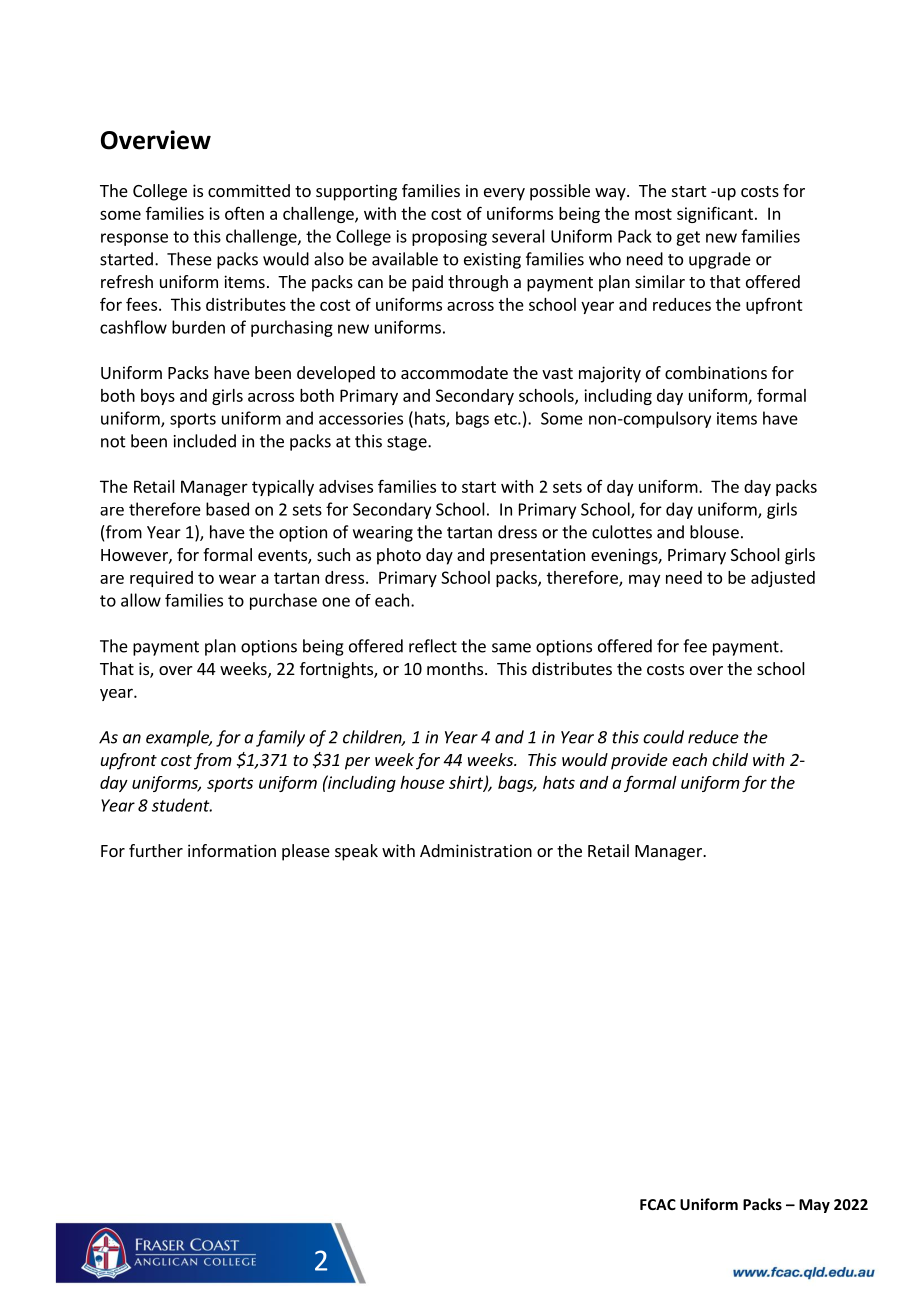  I want to click on blouse, so click(714, 532).
